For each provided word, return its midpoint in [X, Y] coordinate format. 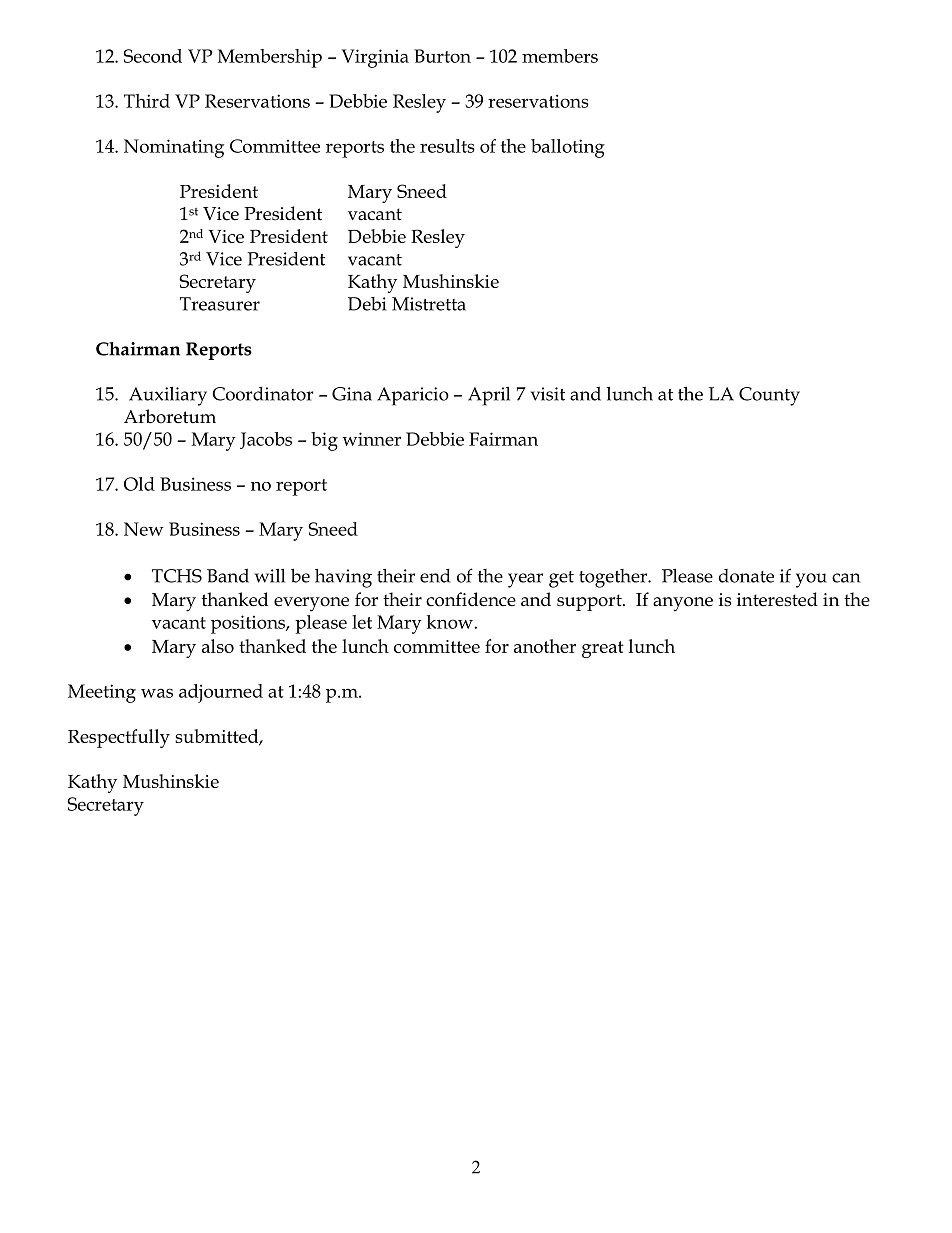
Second [153, 56]
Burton [442, 56]
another [545, 646]
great [603, 649]
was [157, 693]
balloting [568, 148]
